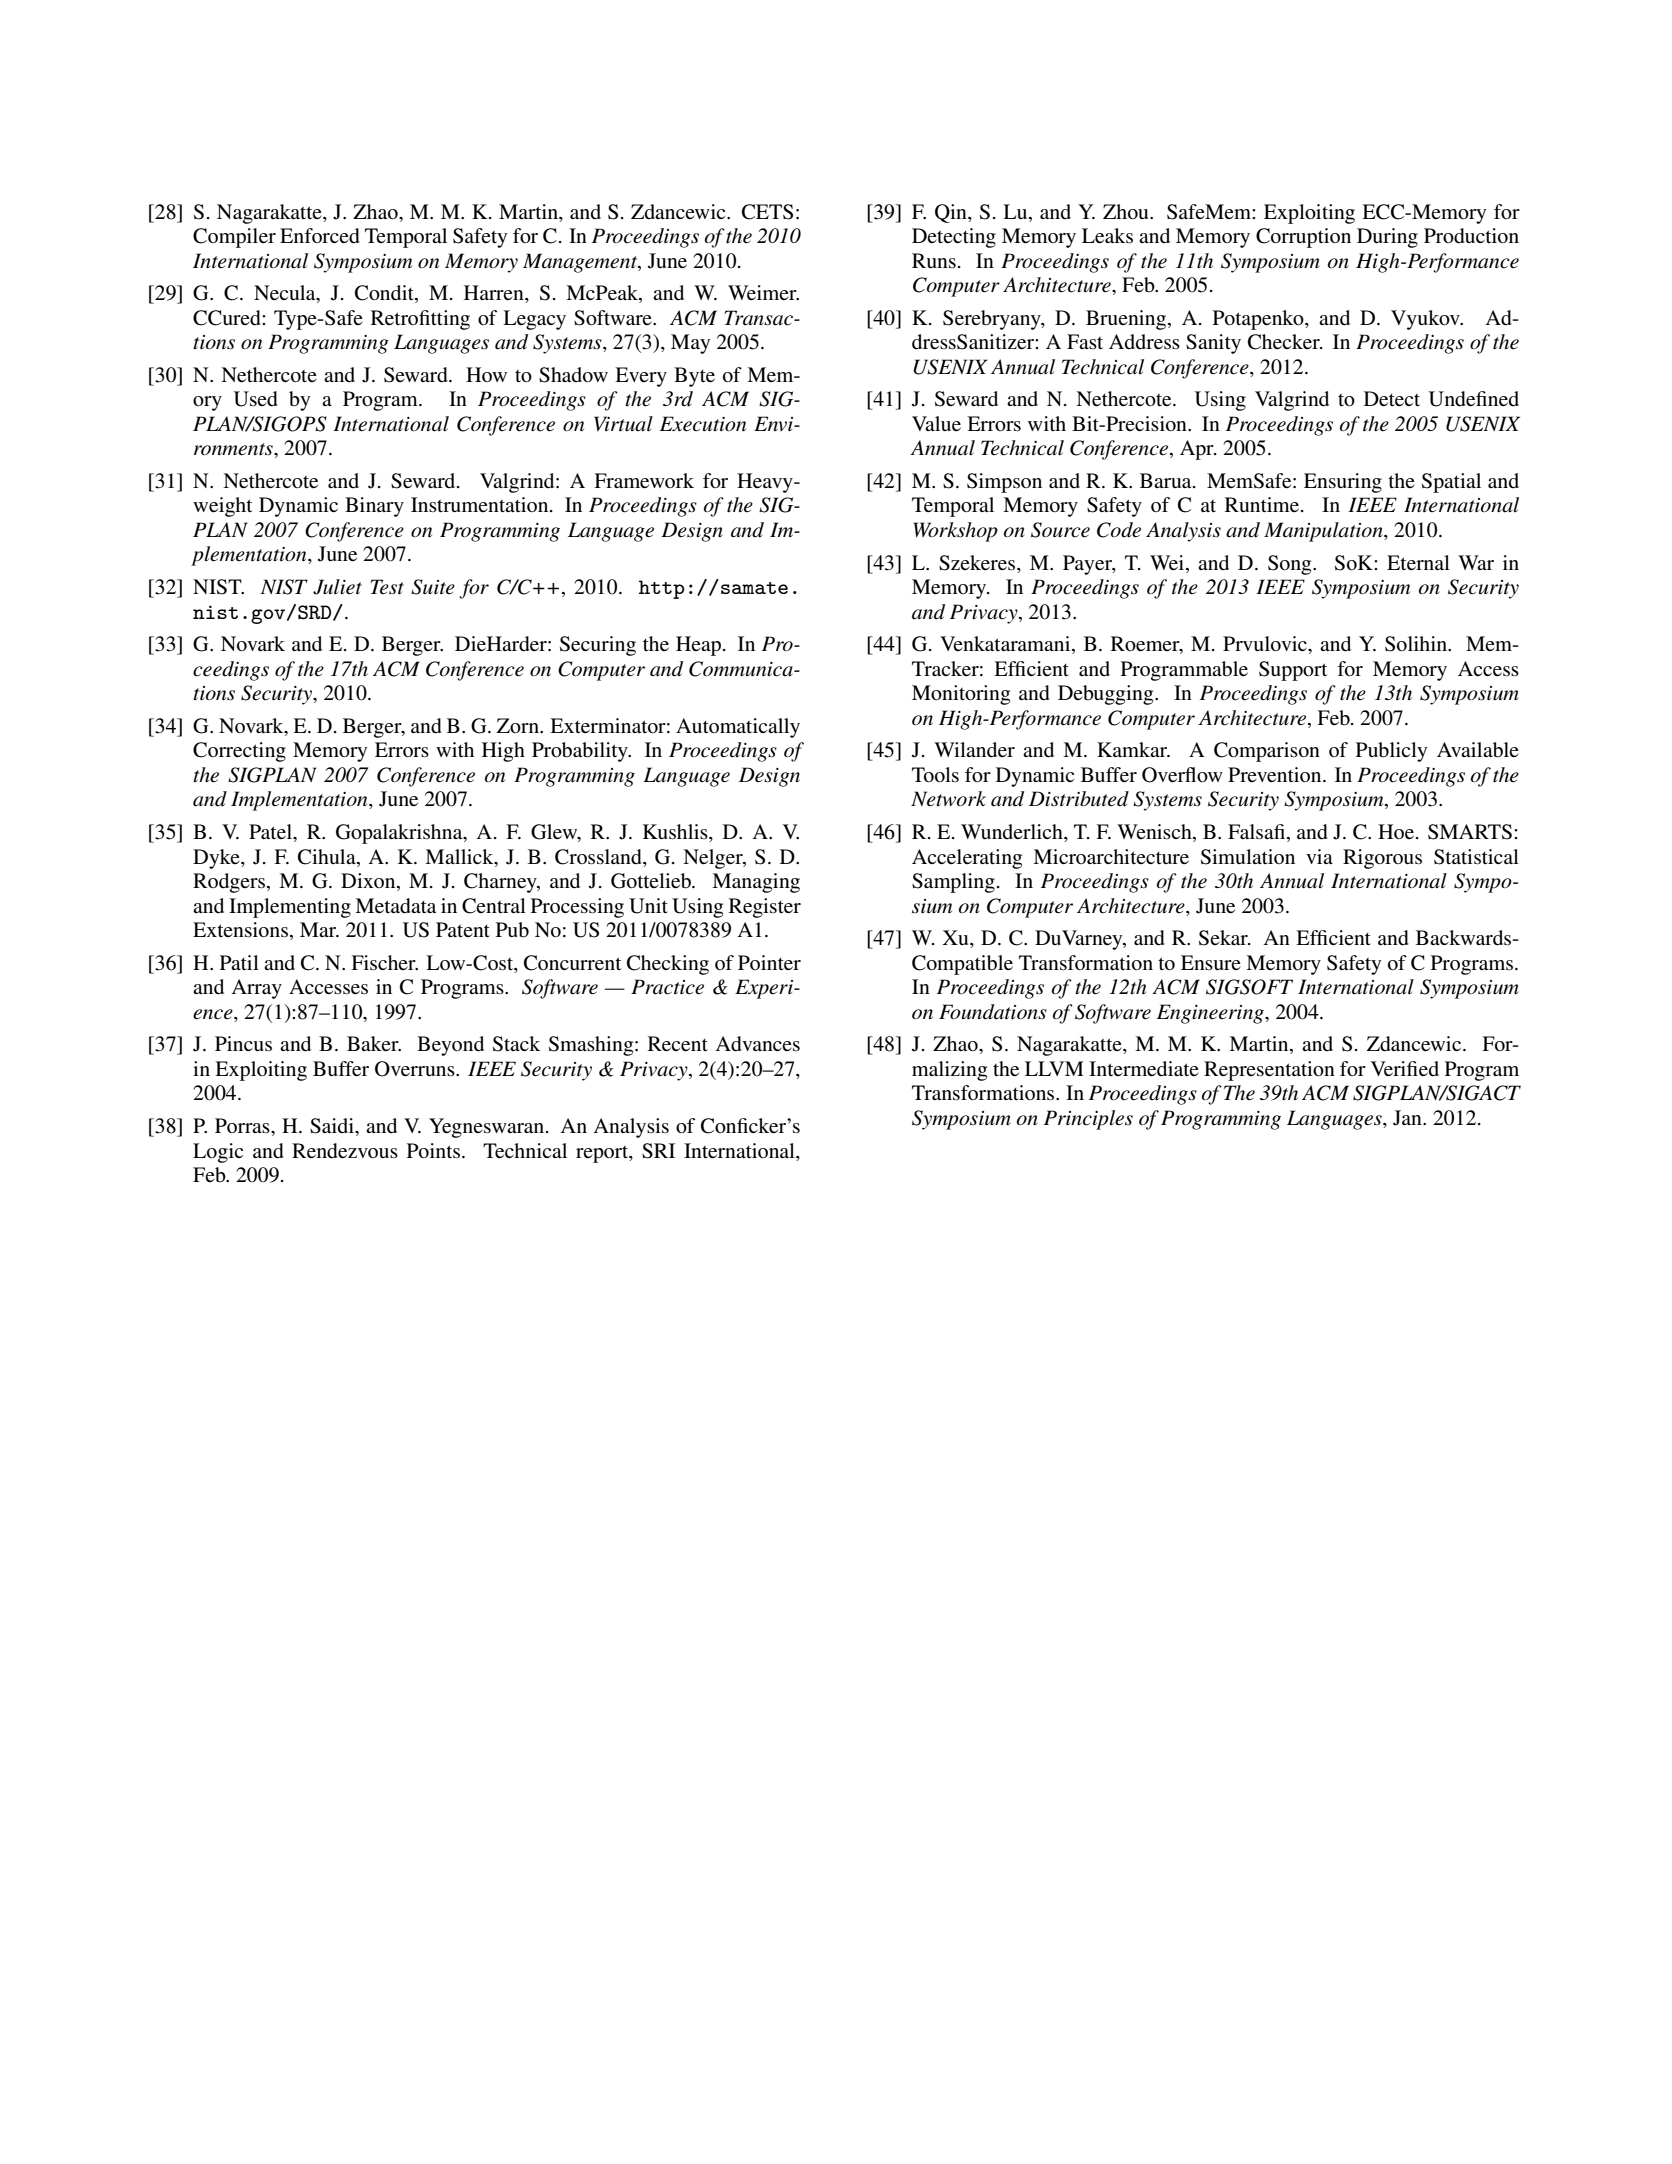 Image resolution: width=1672 pixels, height=2164 pixels. What do you see at coordinates (1303, 238) in the screenshot?
I see `Corruption` at bounding box center [1303, 238].
